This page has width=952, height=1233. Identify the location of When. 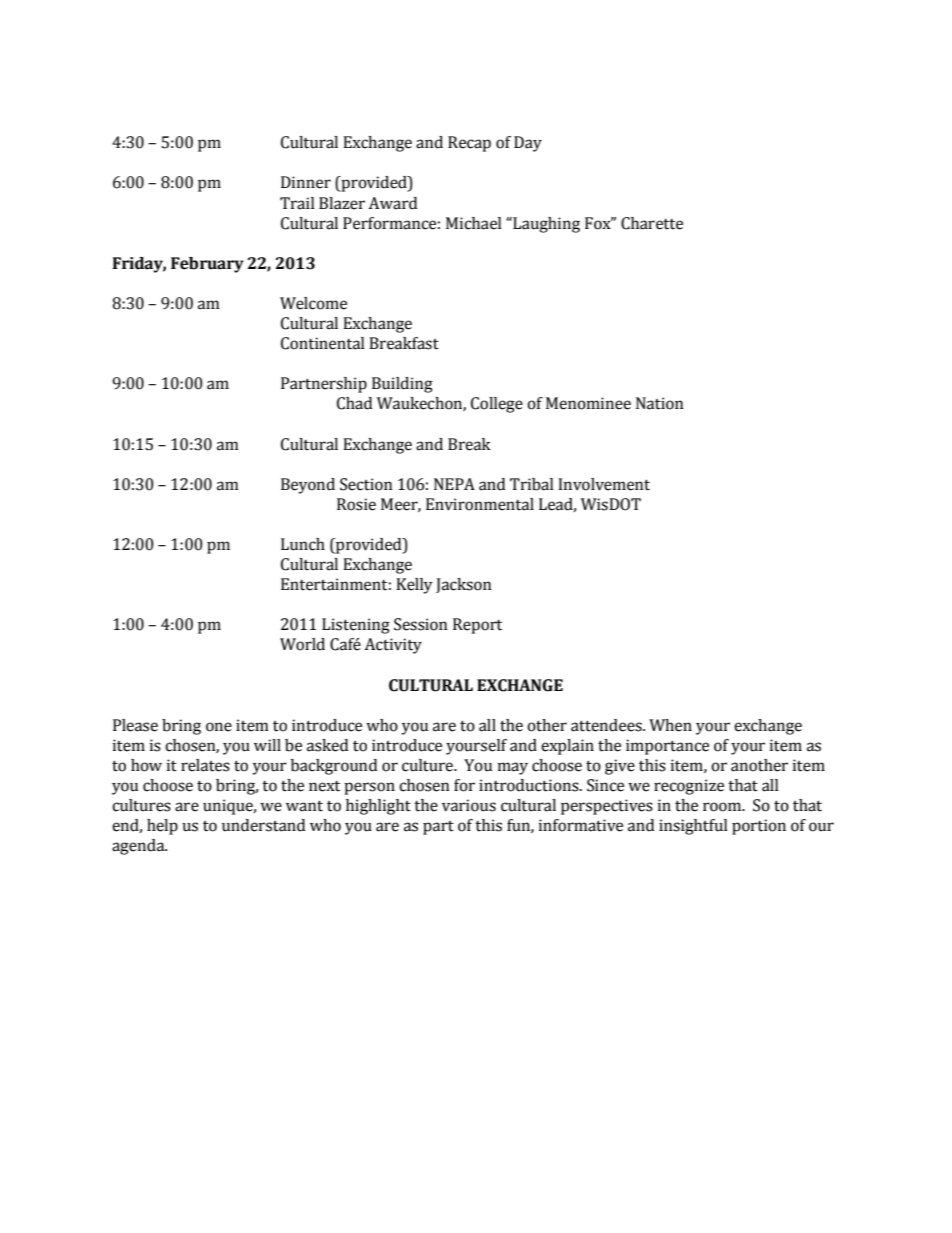
(670, 725).
